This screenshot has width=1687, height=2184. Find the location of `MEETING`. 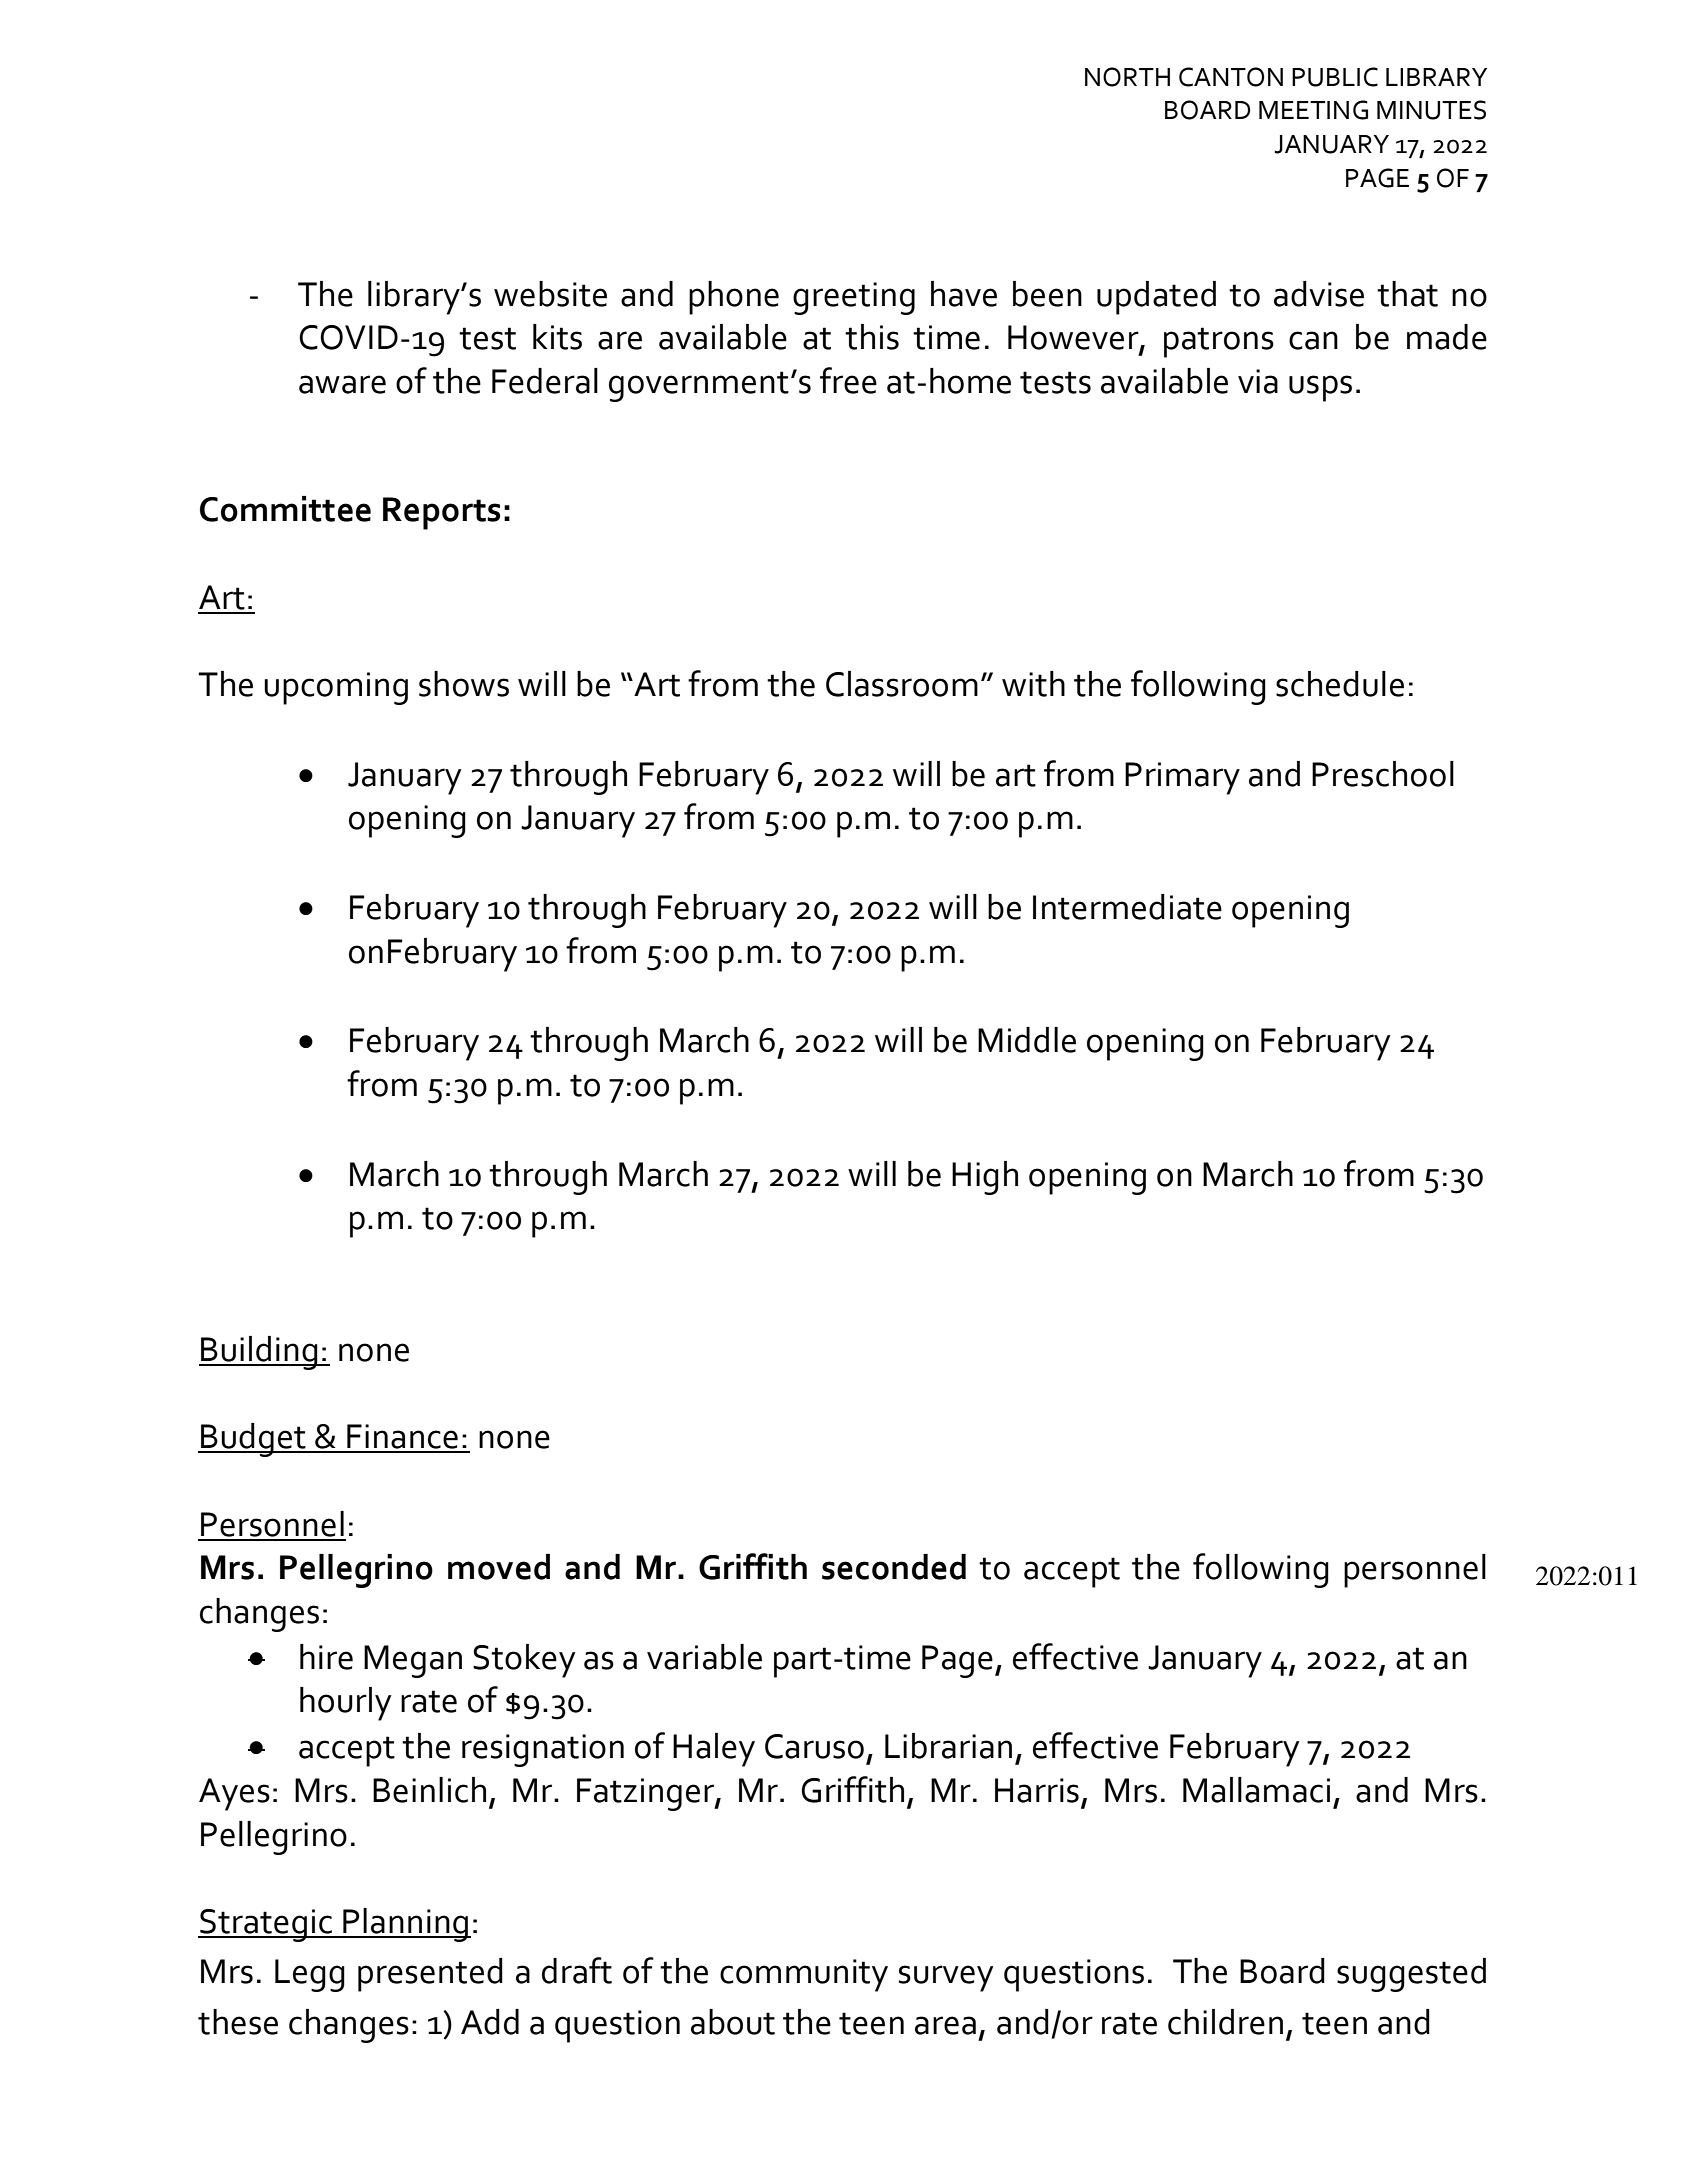

MEETING is located at coordinates (1313, 110).
